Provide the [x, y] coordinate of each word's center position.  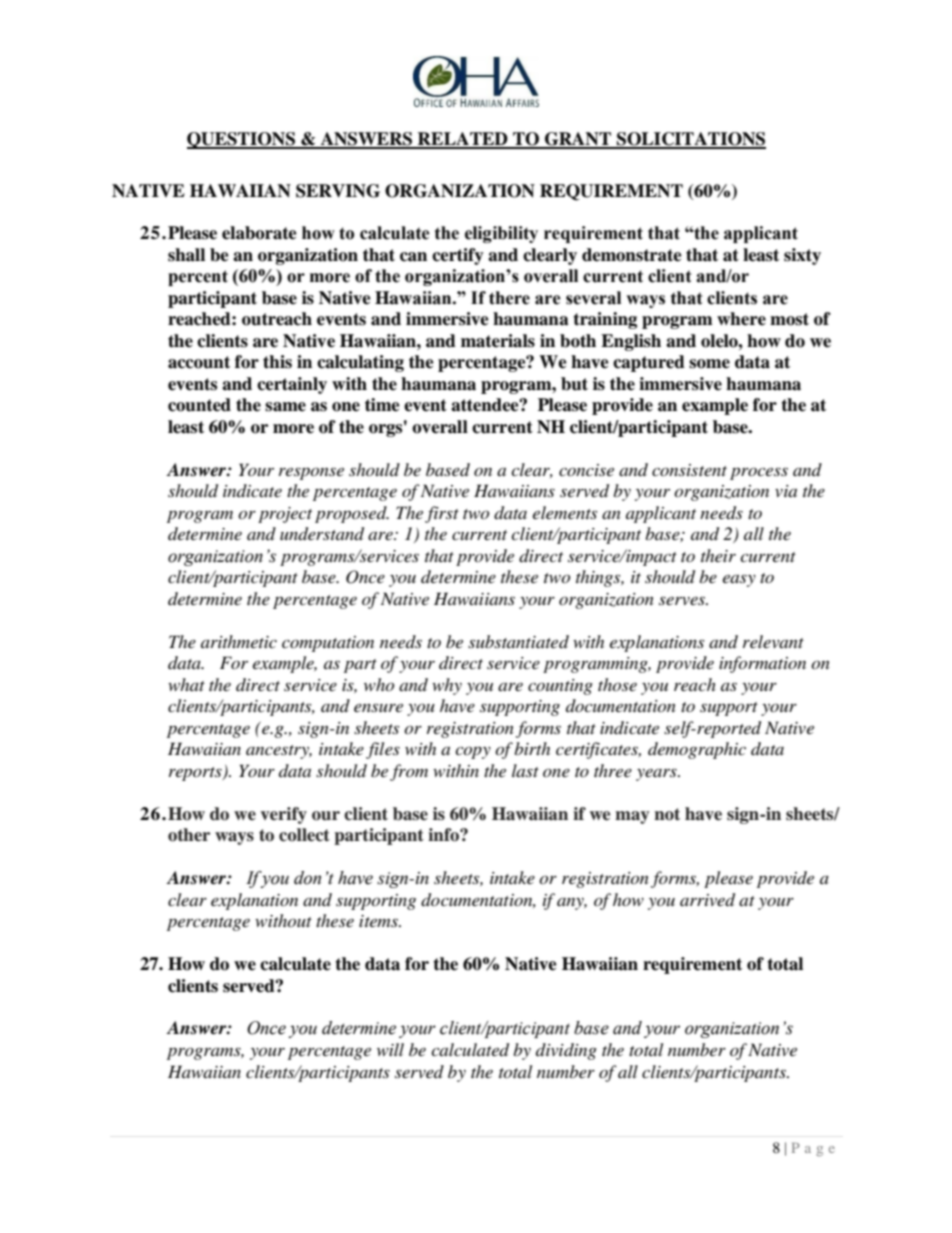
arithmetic [239, 641]
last [525, 770]
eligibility [501, 234]
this [277, 362]
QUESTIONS [242, 140]
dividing [566, 1051]
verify [283, 815]
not [667, 814]
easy [739, 580]
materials [498, 341]
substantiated [518, 641]
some [709, 364]
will [390, 1049]
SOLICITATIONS [690, 140]
